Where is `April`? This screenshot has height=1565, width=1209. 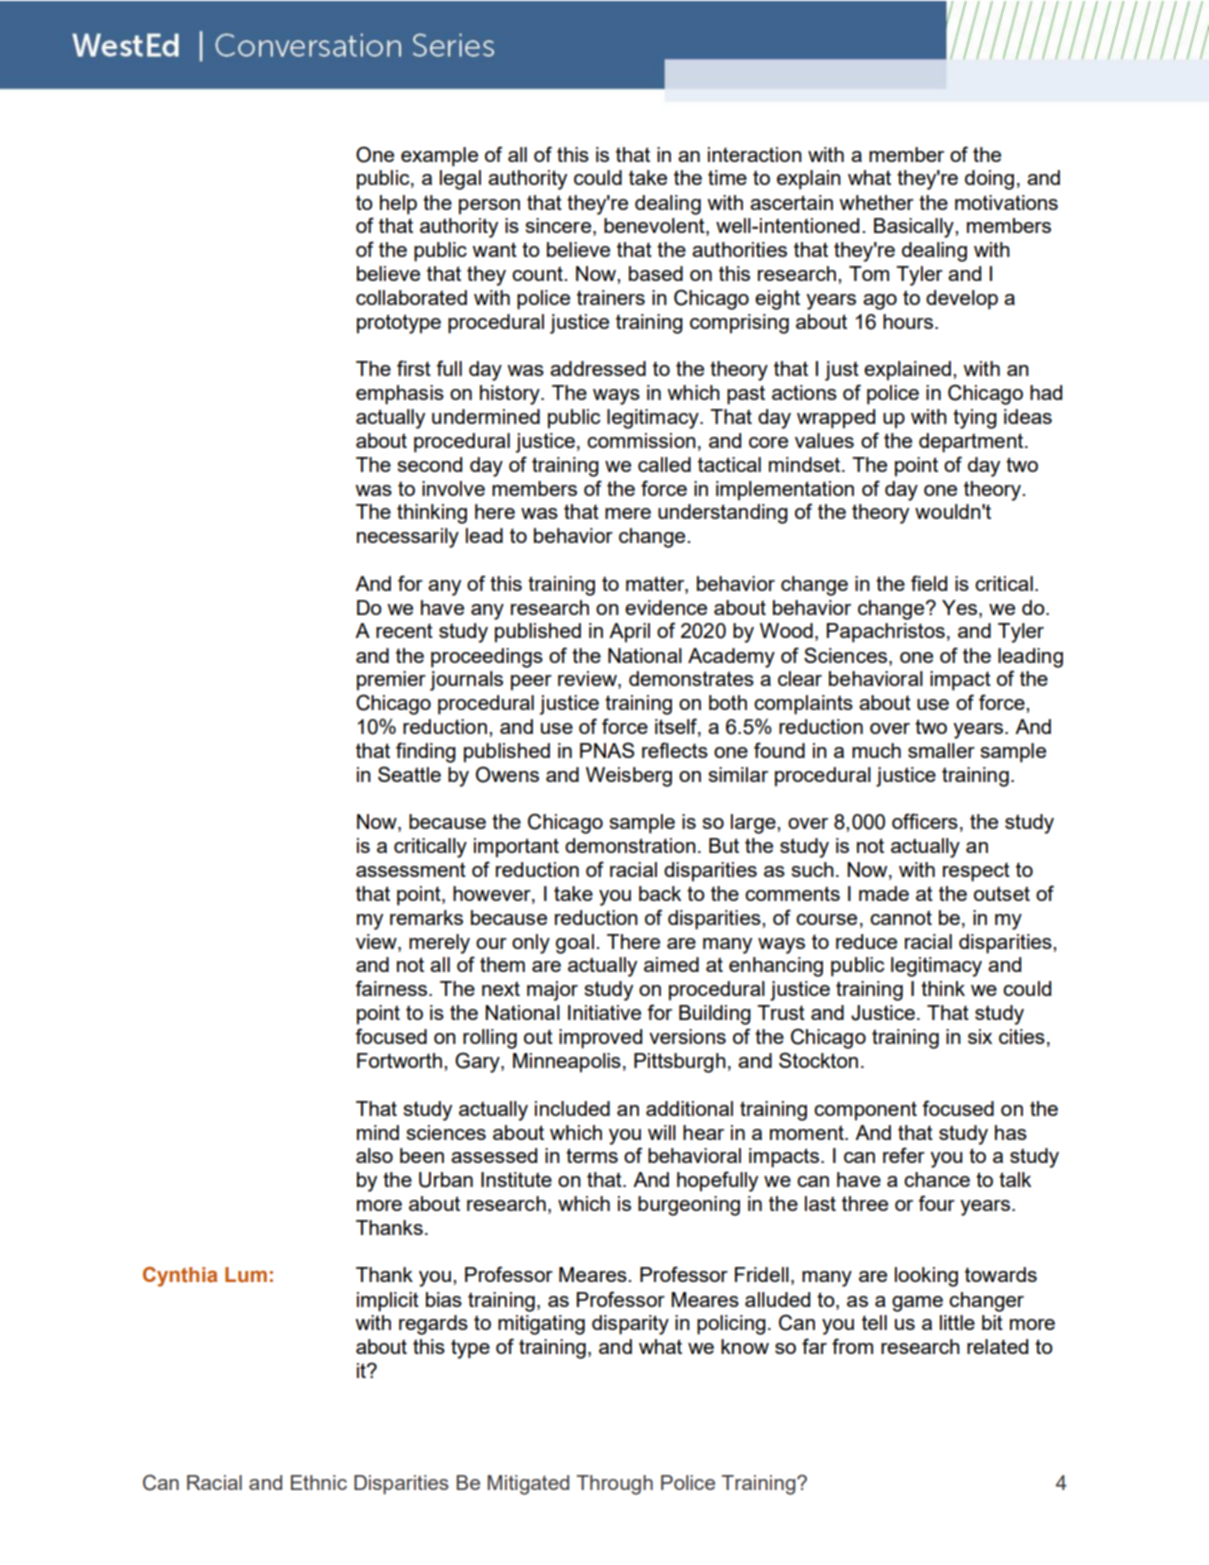
April is located at coordinates (629, 633).
